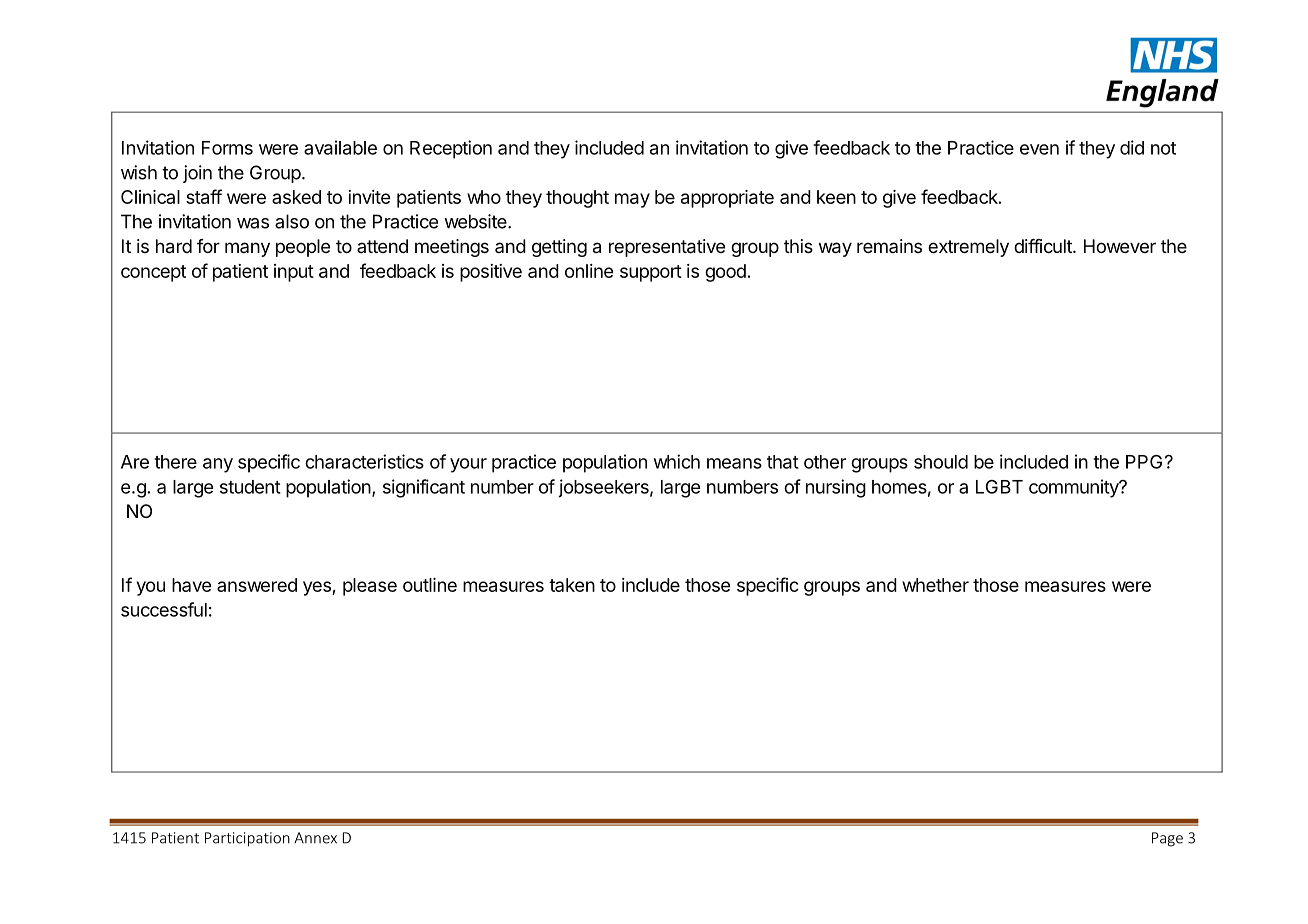 The height and width of the screenshot is (924, 1308). What do you see at coordinates (1039, 149) in the screenshot?
I see `even` at bounding box center [1039, 149].
